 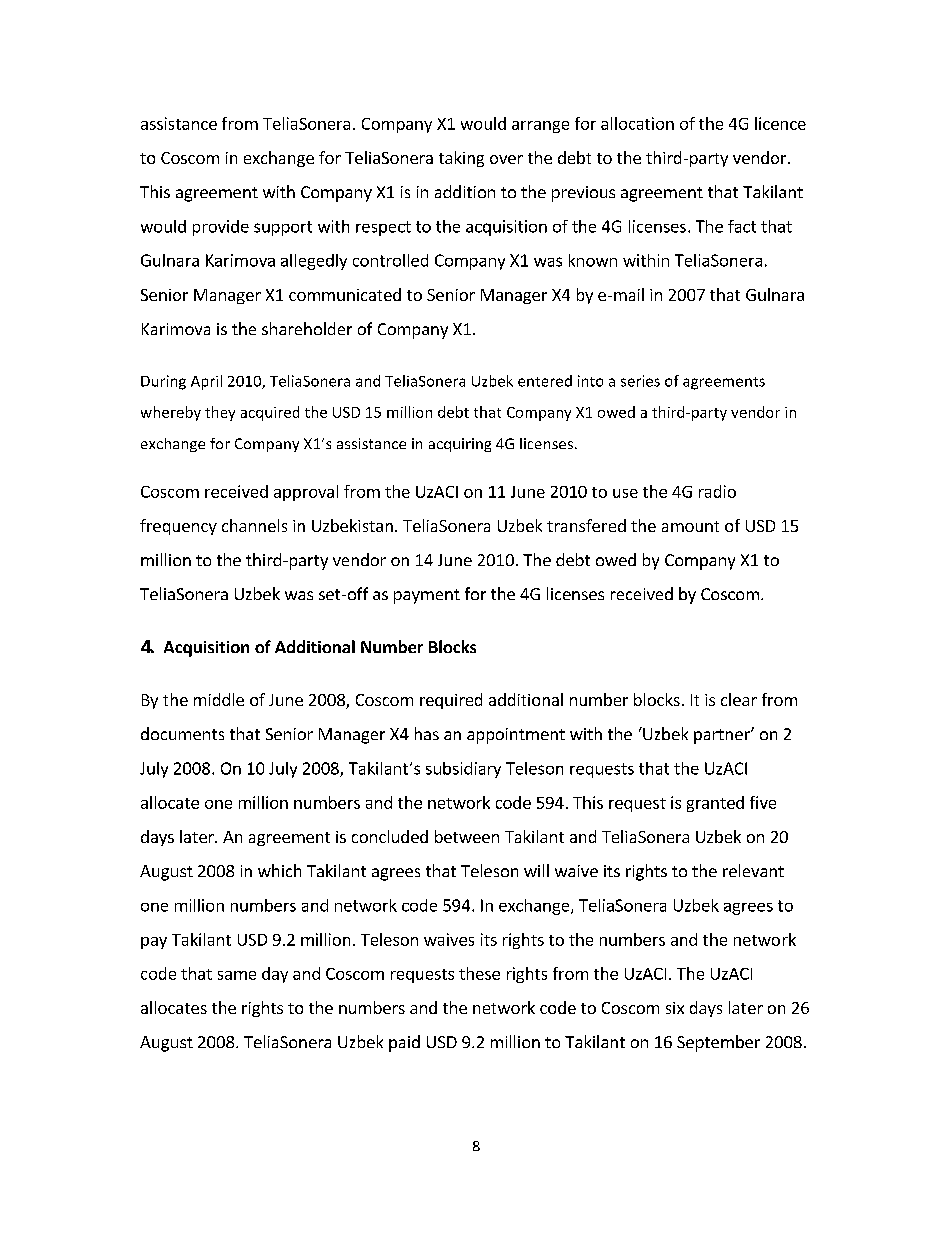 I want to click on they, so click(x=220, y=413).
